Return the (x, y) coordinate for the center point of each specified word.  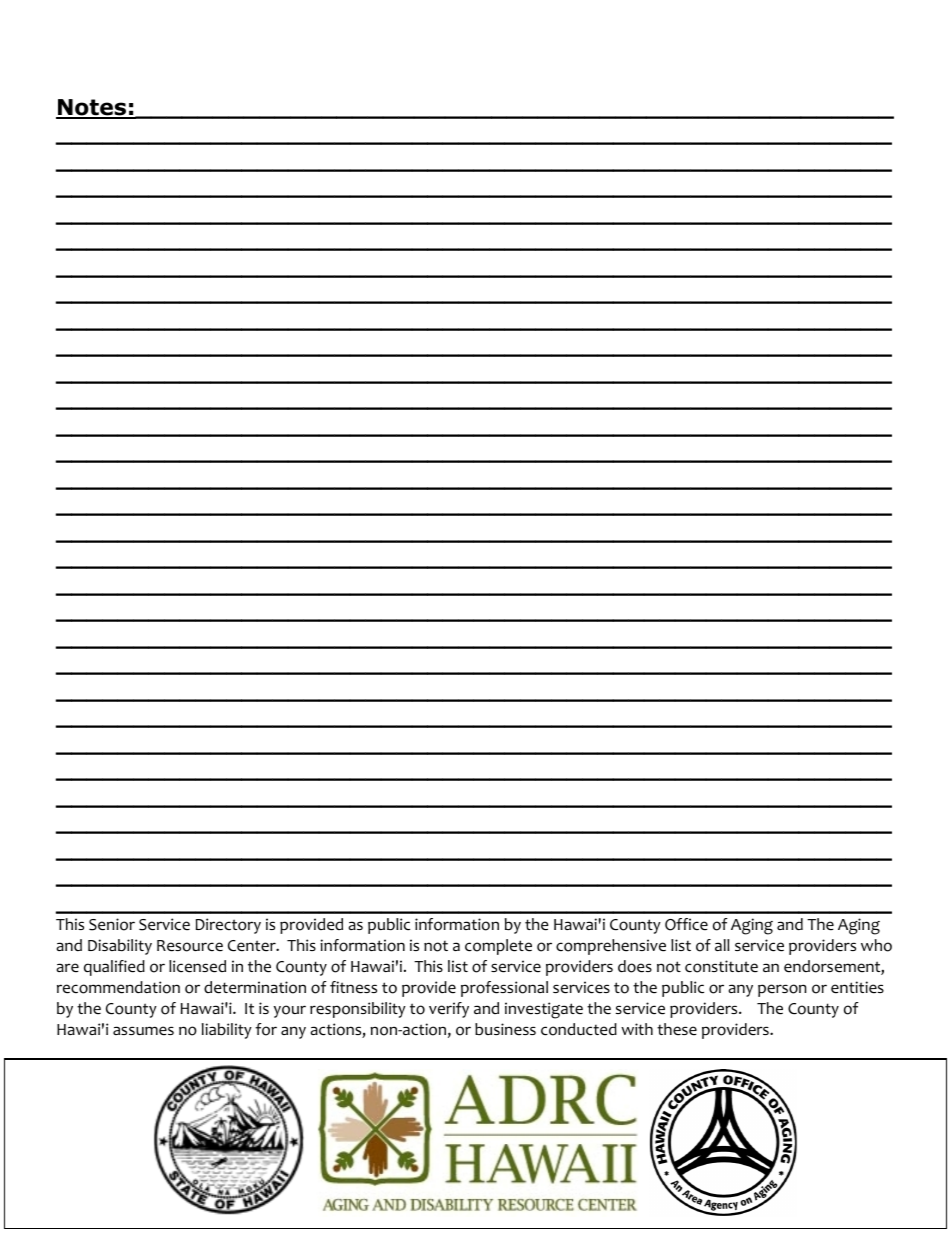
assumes (143, 1031)
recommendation (118, 987)
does (635, 966)
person (782, 990)
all (722, 945)
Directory (228, 926)
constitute (721, 966)
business (505, 1029)
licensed (197, 966)
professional (504, 989)
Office (686, 924)
